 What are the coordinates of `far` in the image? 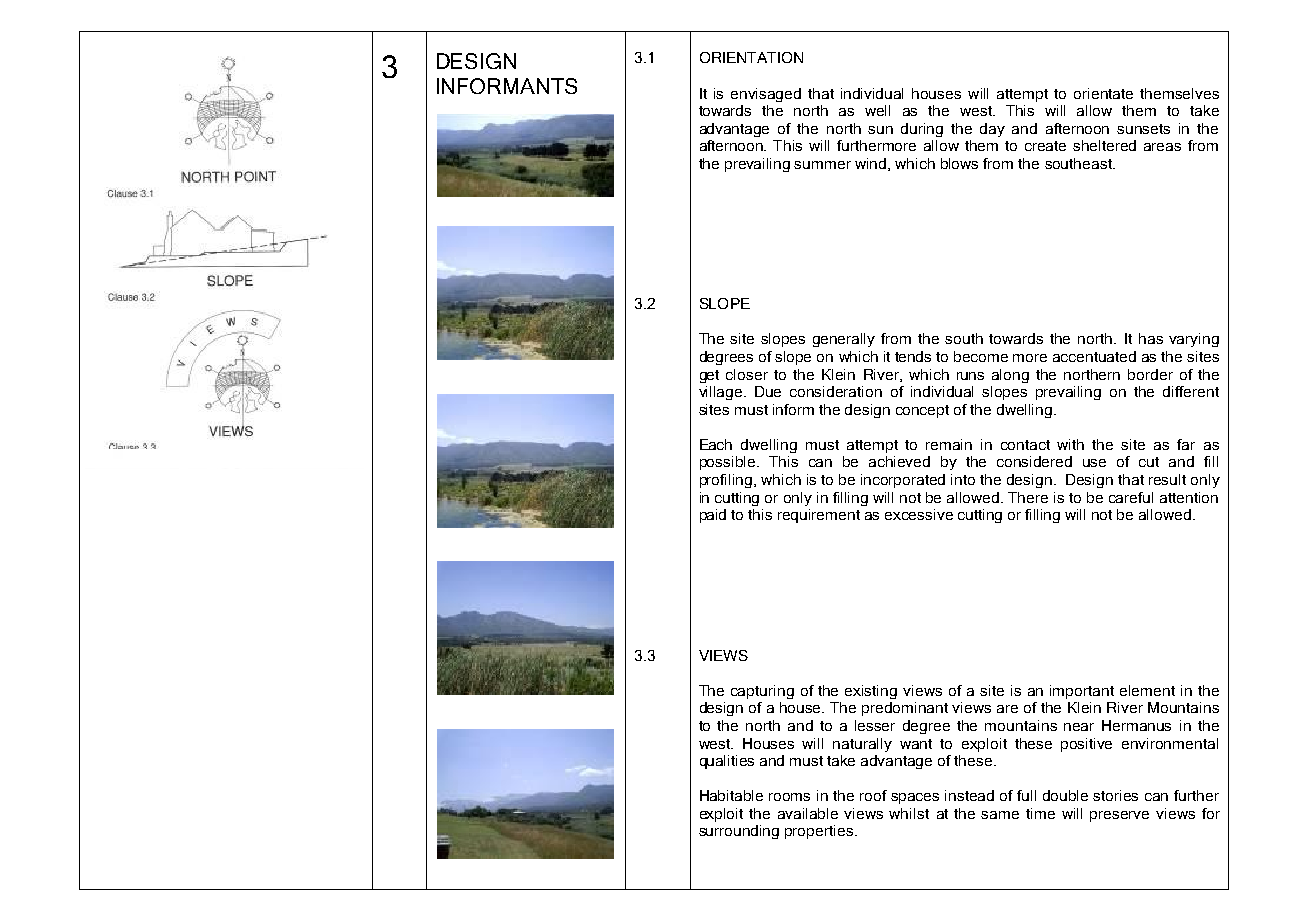 It's located at (1186, 444).
